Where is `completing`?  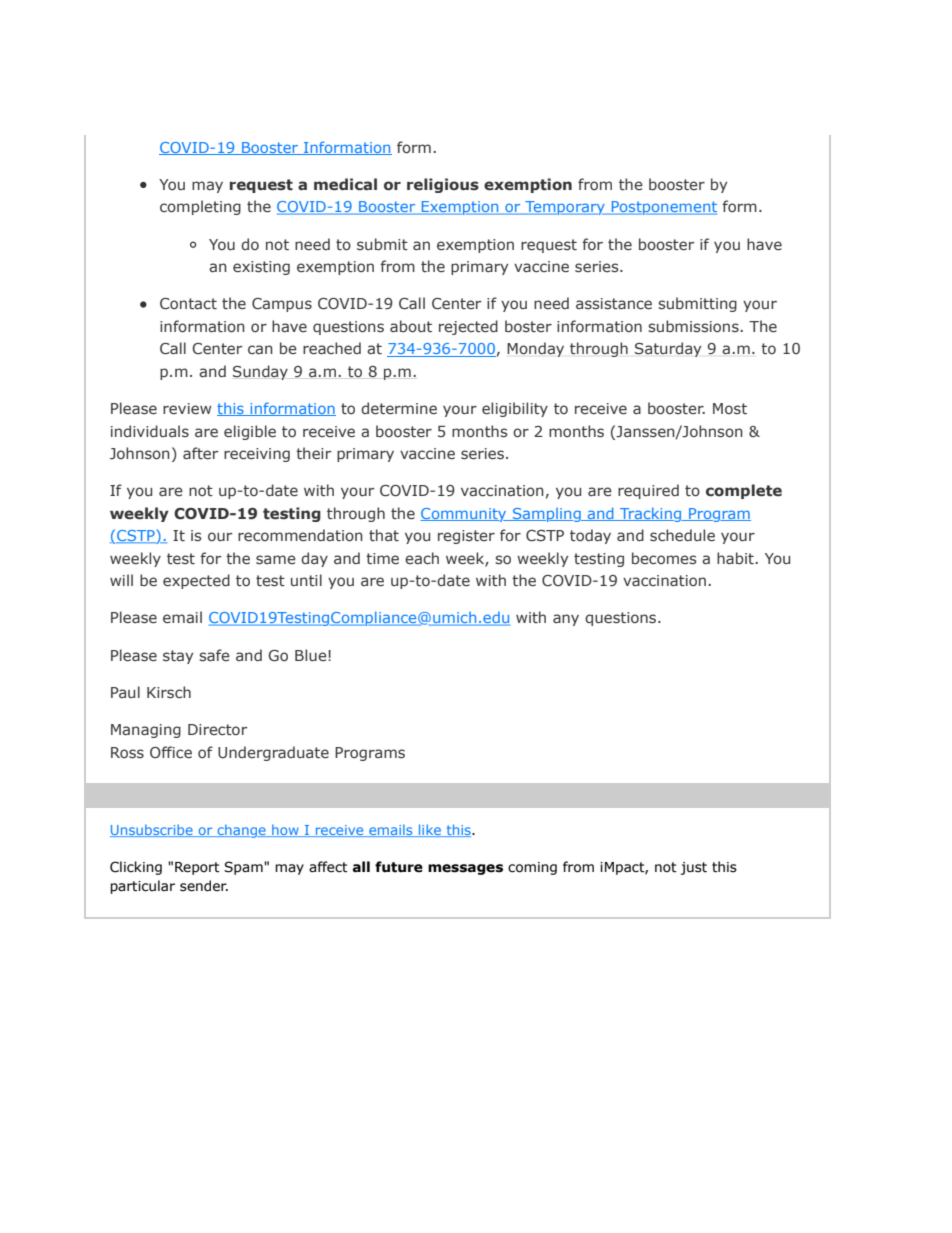
completing is located at coordinates (200, 207).
